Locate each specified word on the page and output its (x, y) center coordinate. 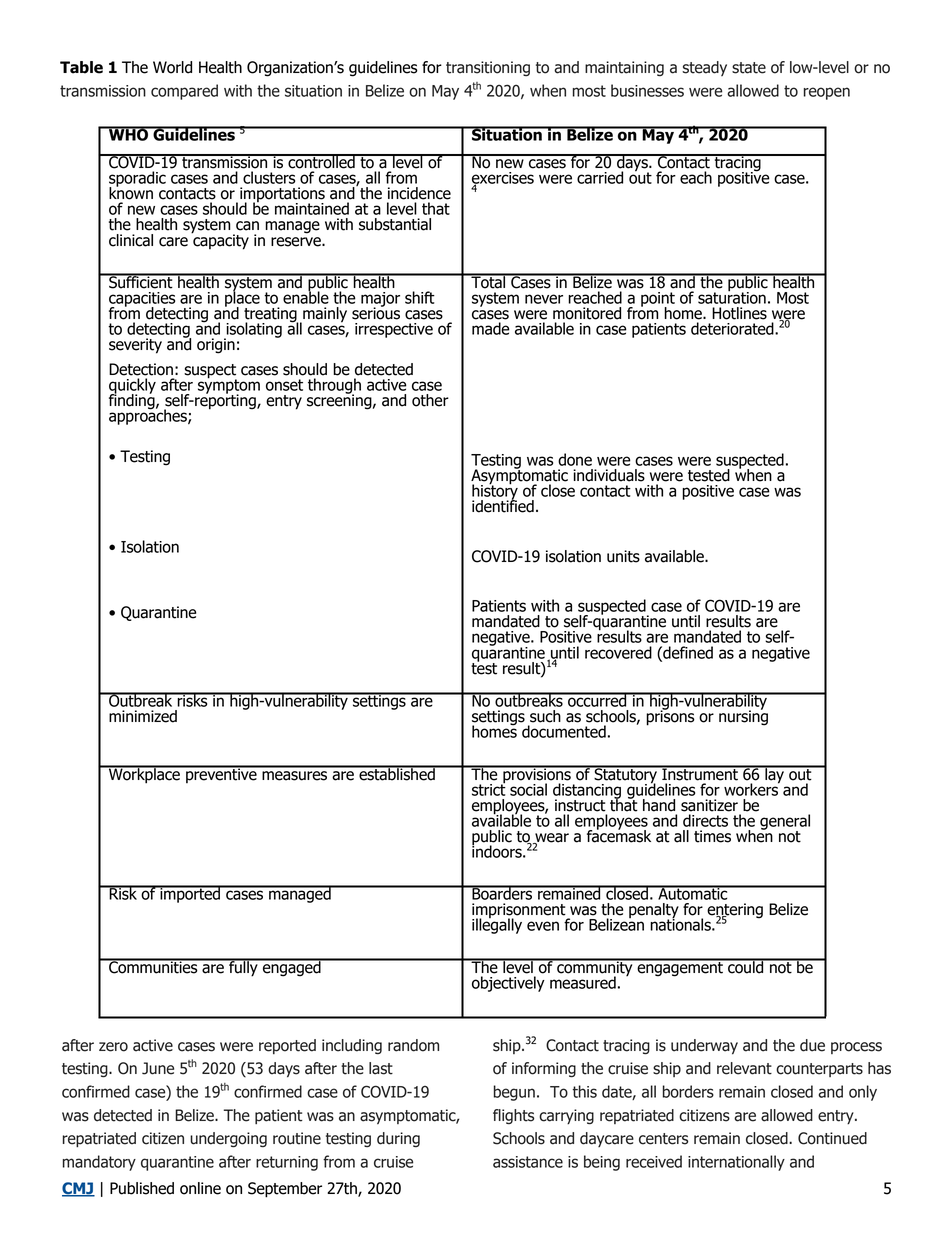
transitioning (488, 68)
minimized (143, 716)
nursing (743, 717)
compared (184, 92)
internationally (736, 1163)
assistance (528, 1162)
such (545, 716)
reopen (827, 93)
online (200, 1188)
